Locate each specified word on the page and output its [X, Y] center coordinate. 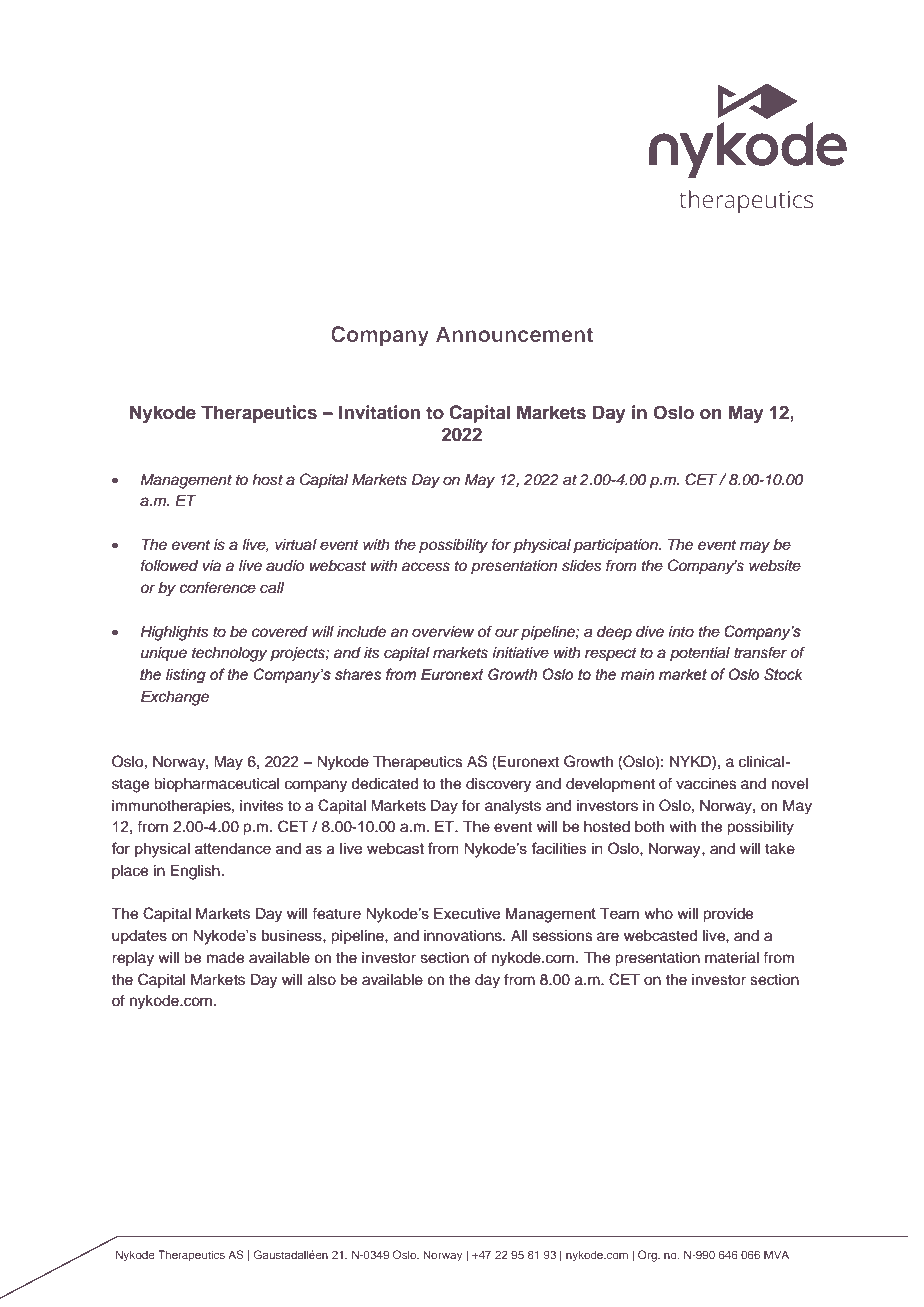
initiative [520, 653]
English [195, 872]
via [212, 566]
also [322, 980]
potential [700, 654]
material [732, 958]
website [775, 566]
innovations [464, 936]
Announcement [514, 334]
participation [616, 546]
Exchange [175, 698]
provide [728, 915]
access [426, 567]
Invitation [379, 412]
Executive [467, 913]
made [225, 958]
